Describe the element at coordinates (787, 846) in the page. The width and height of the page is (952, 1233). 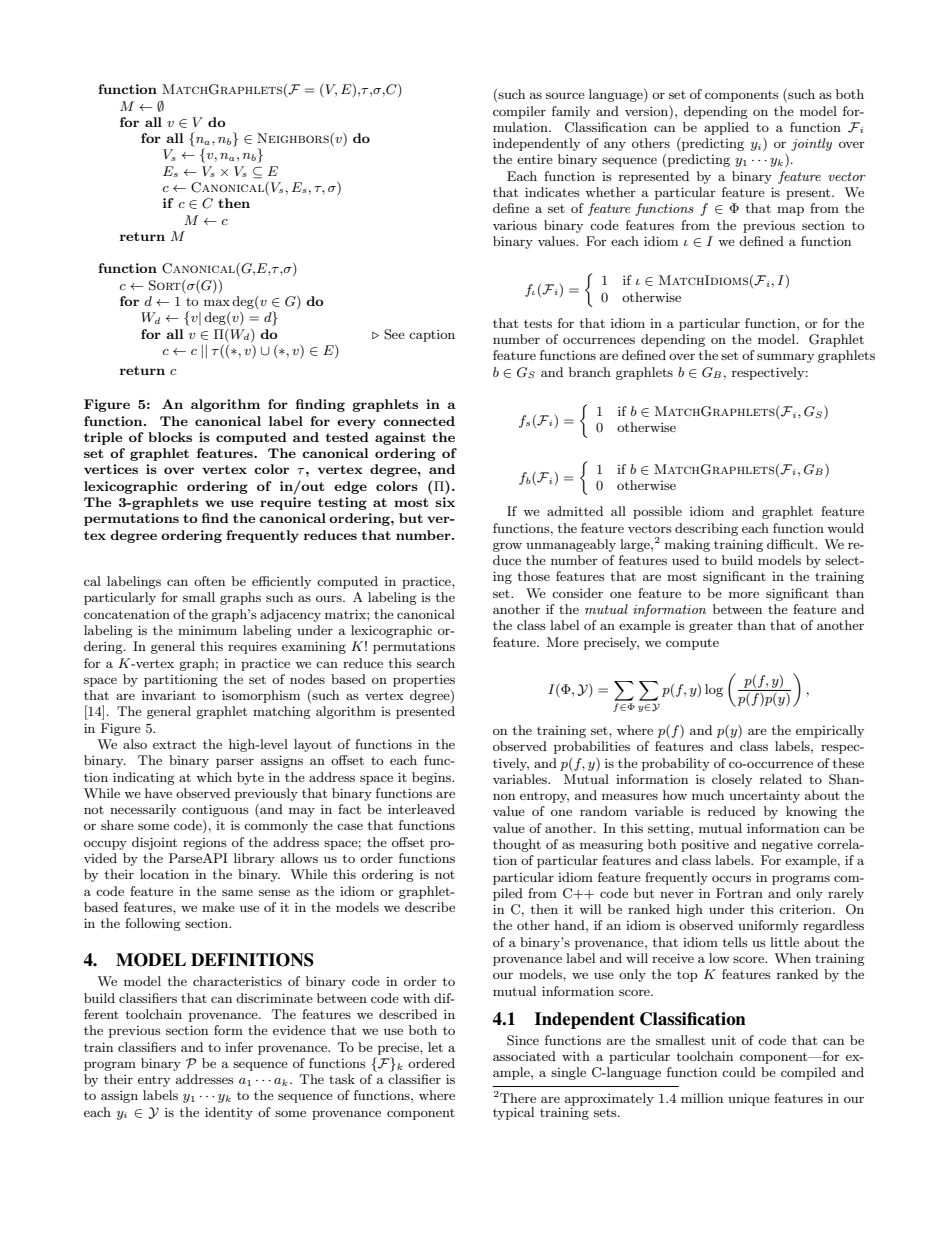
I see `negative` at that location.
